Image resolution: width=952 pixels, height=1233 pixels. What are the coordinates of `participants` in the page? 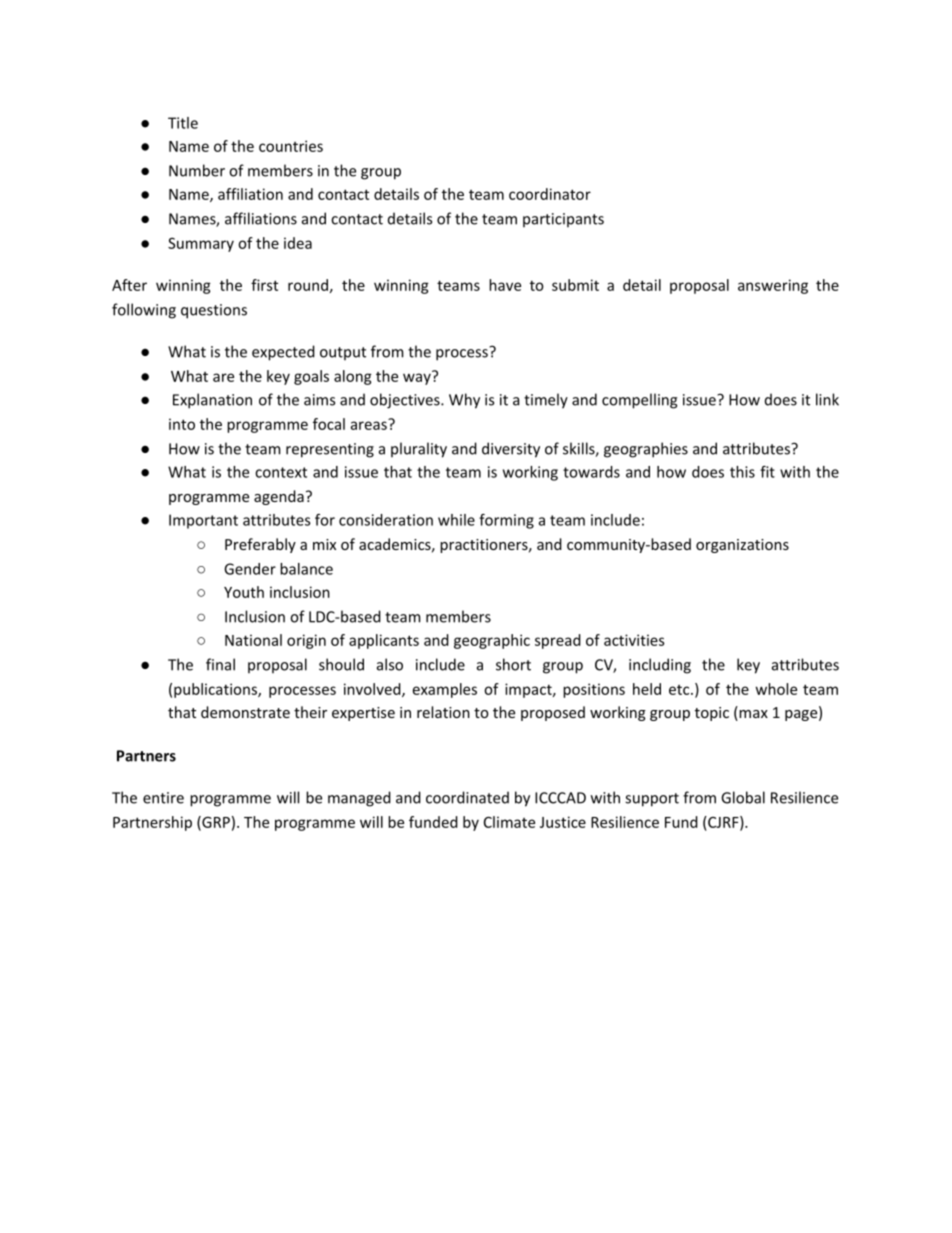 It's located at (563, 220).
